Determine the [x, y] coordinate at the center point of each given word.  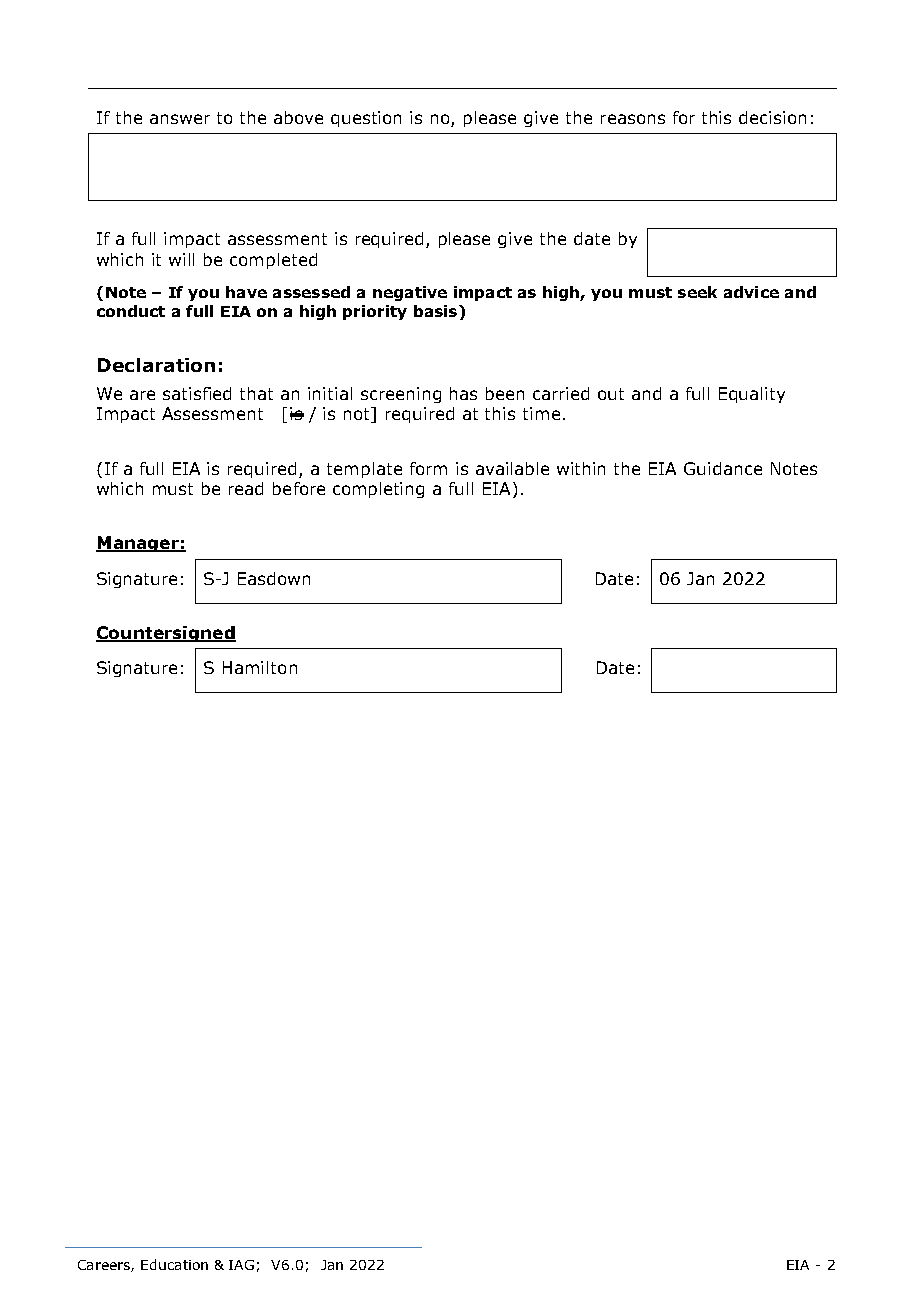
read [246, 488]
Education [174, 1264]
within [581, 468]
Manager [138, 544]
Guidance [723, 468]
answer [180, 119]
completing [378, 490]
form [428, 468]
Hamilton [260, 667]
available [512, 468]
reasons [633, 119]
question [366, 119]
